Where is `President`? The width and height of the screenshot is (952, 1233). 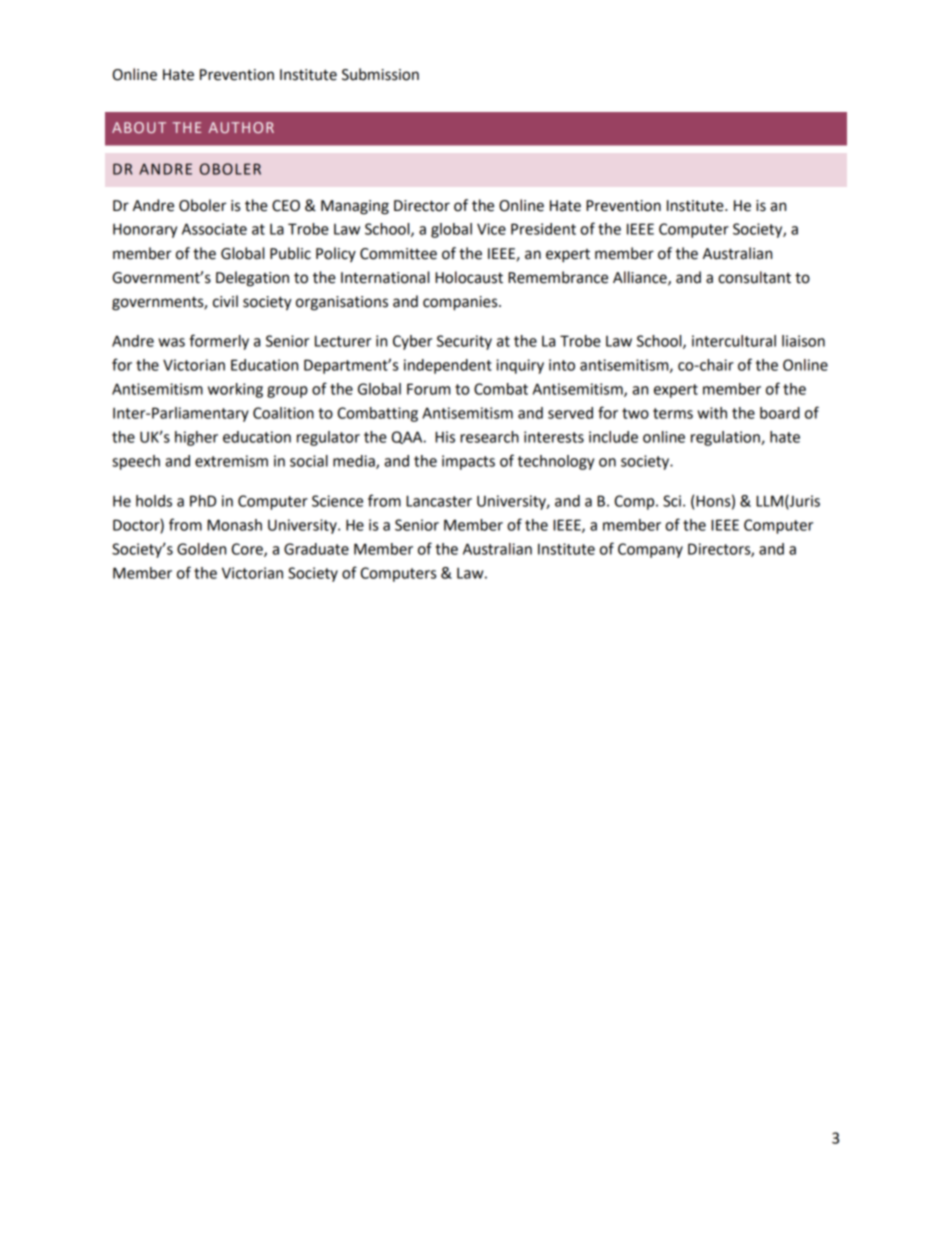 President is located at coordinates (543, 229).
